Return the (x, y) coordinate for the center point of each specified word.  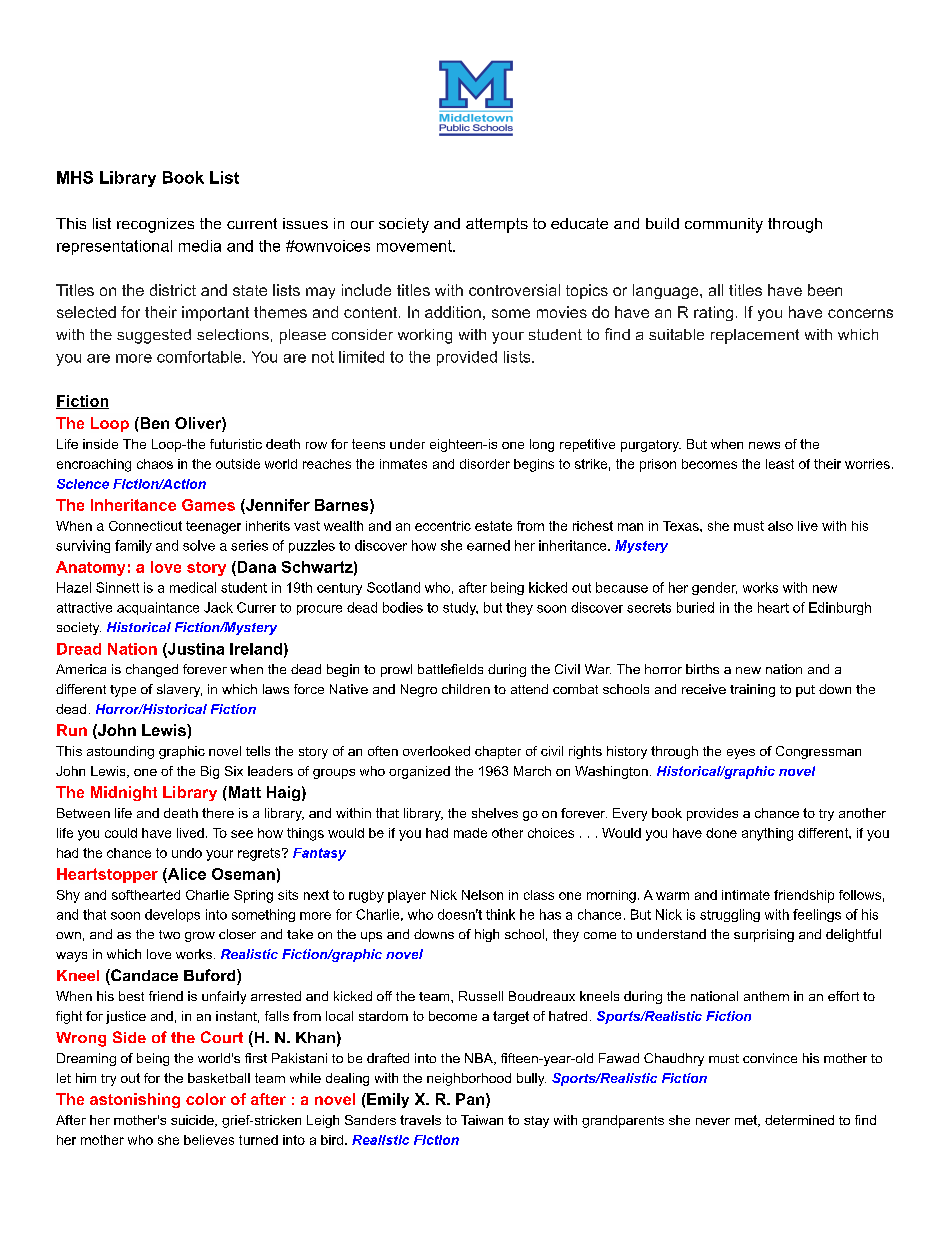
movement (415, 246)
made (470, 833)
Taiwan (482, 1120)
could (121, 833)
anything (767, 834)
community (724, 225)
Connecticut (145, 526)
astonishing (135, 1100)
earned (488, 545)
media (200, 246)
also (780, 526)
